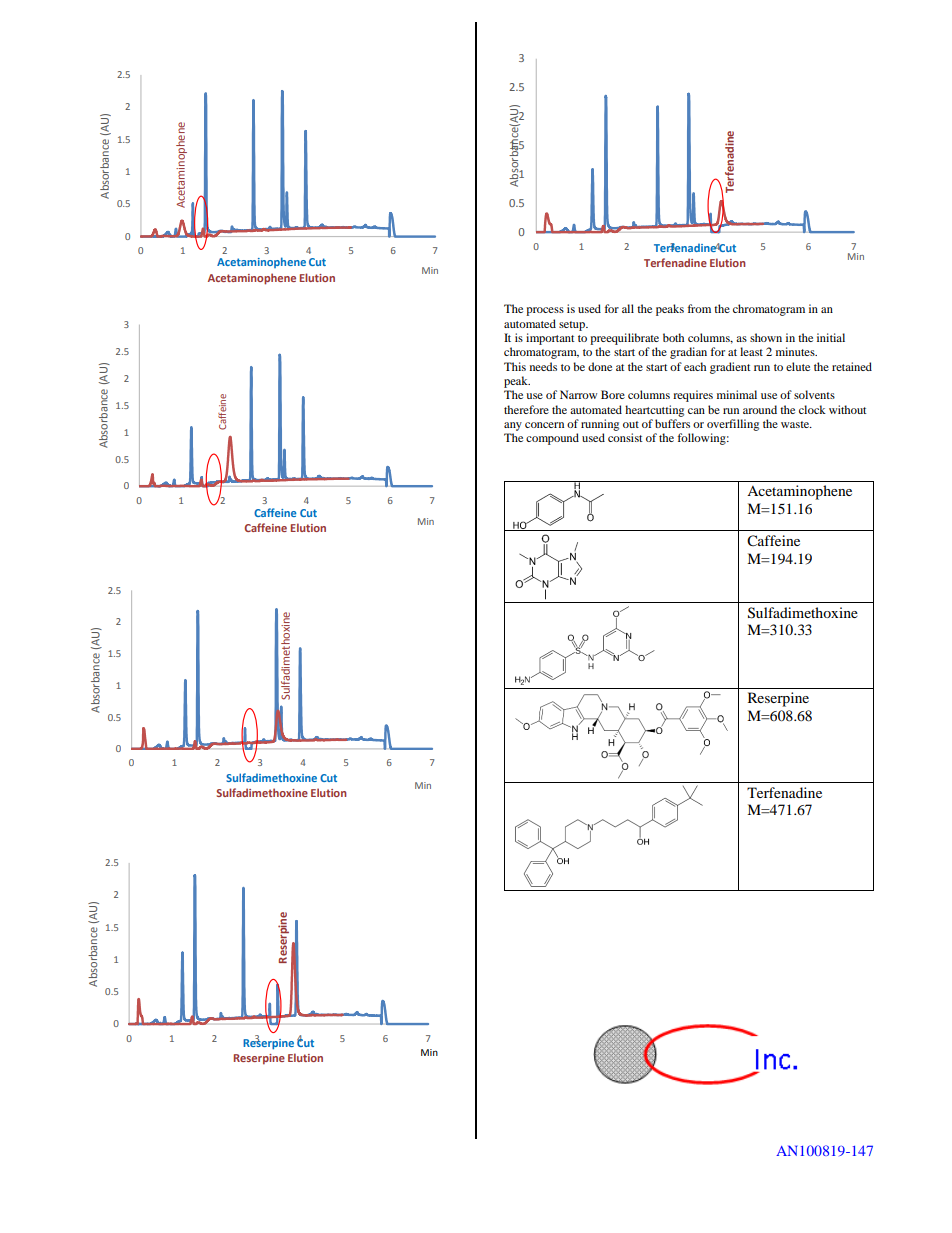 Image resolution: width=952 pixels, height=1233 pixels. What do you see at coordinates (552, 439) in the screenshot?
I see `compound` at bounding box center [552, 439].
